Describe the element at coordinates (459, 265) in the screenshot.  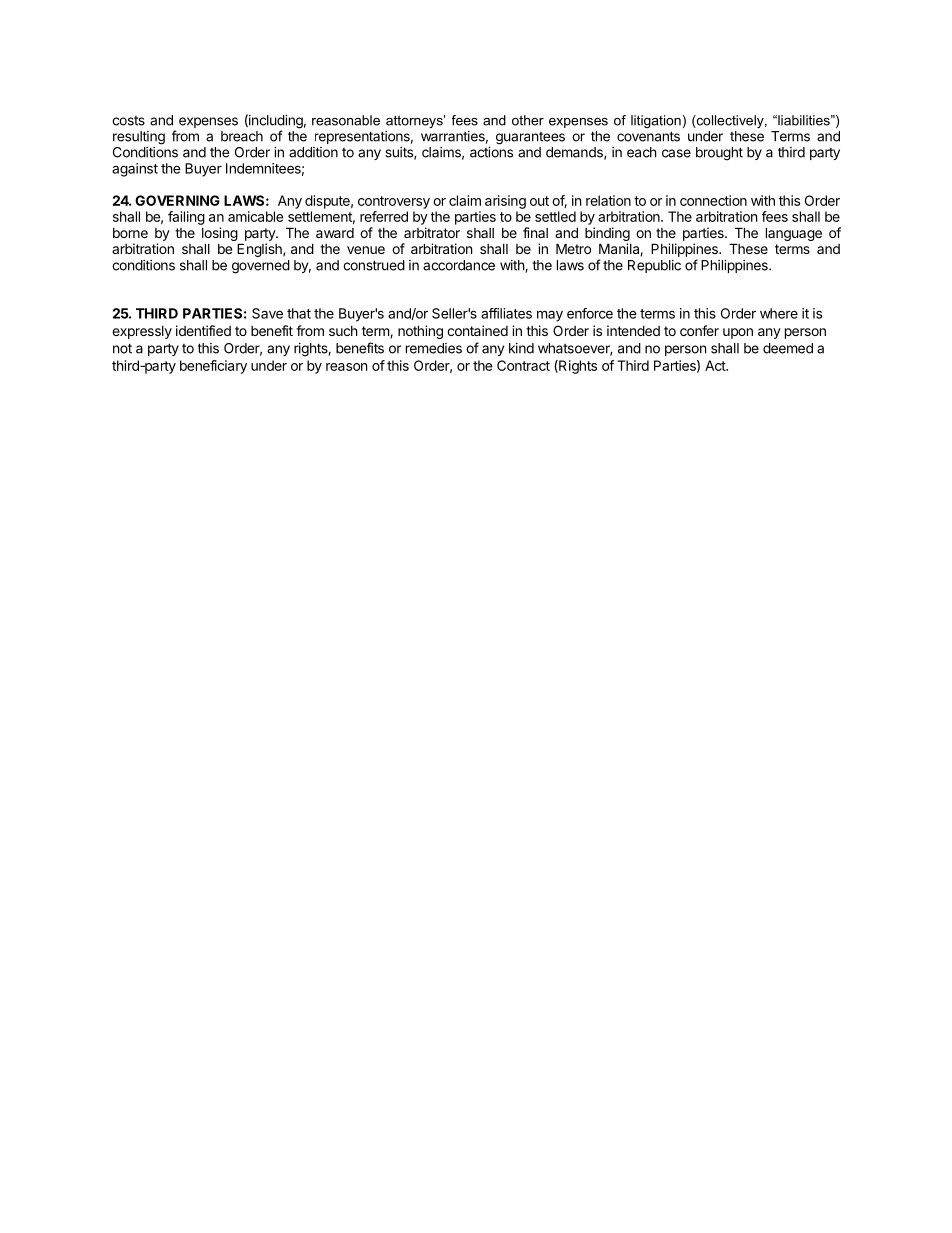
I see `accordance` at that location.
